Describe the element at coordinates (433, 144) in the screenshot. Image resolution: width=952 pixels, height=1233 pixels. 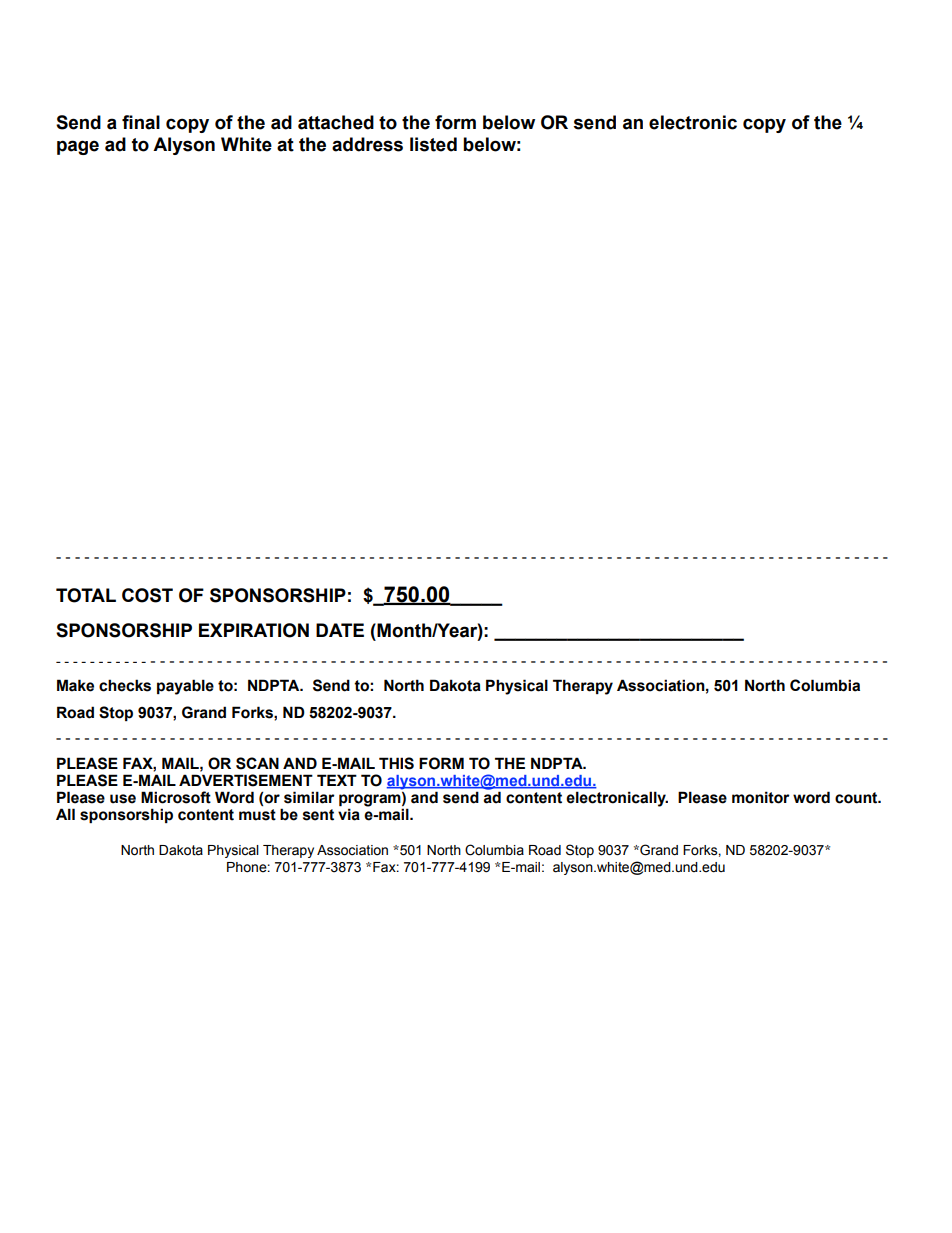
I see `listed` at that location.
